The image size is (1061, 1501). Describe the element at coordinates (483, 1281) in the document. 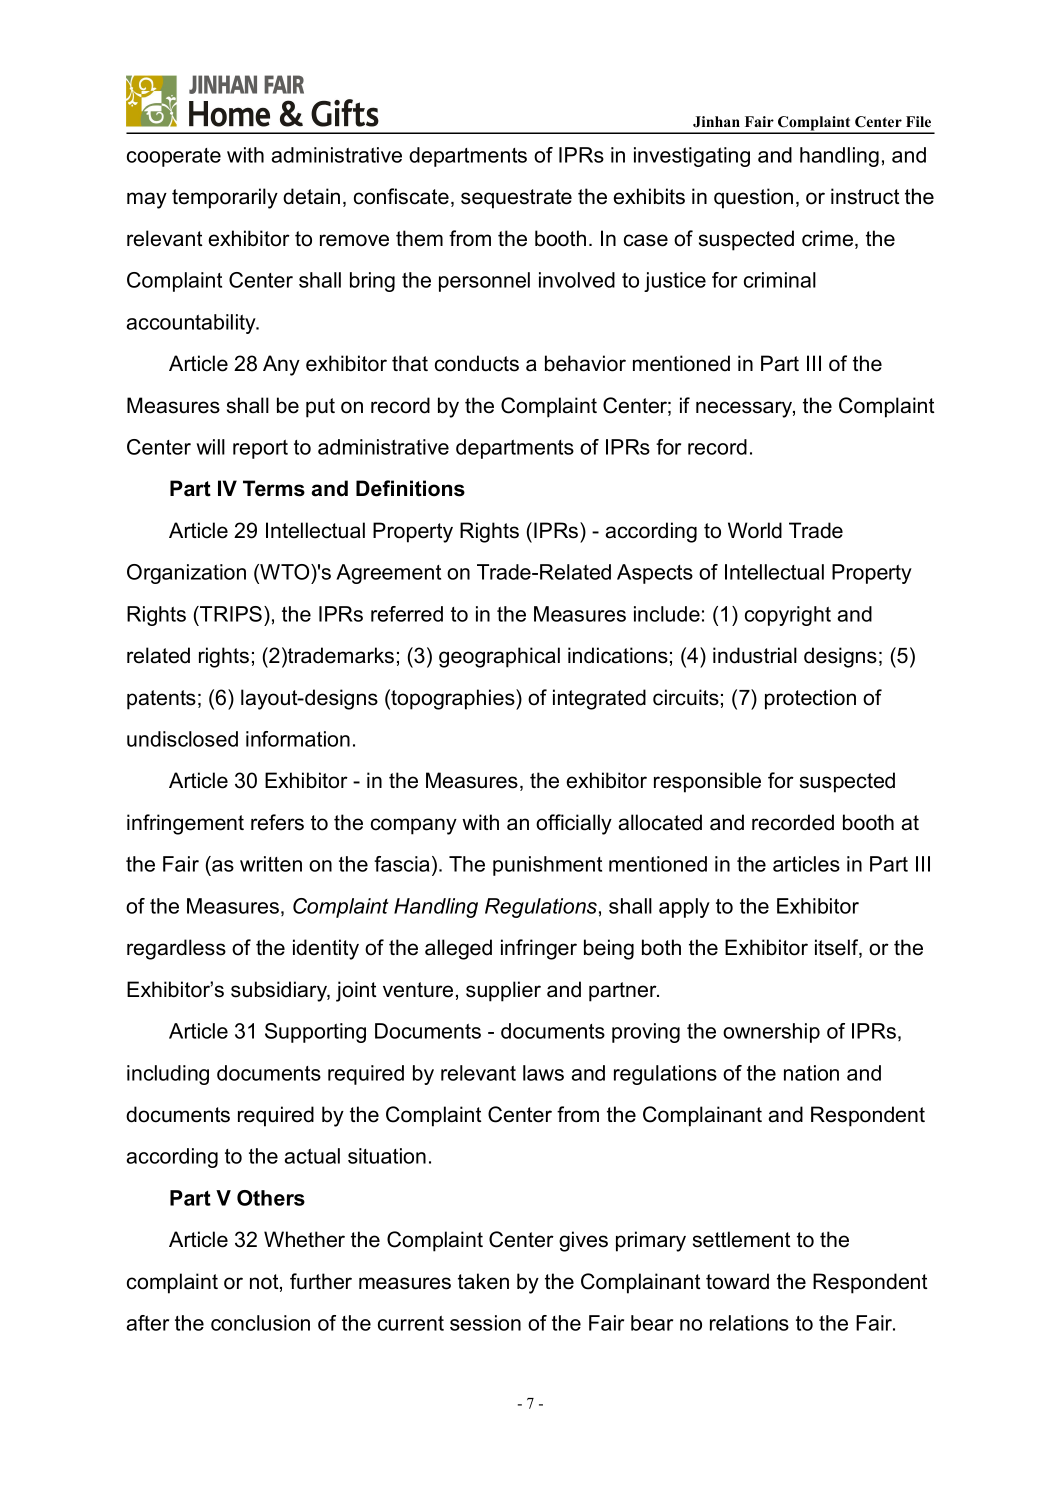

I see `taken` at that location.
